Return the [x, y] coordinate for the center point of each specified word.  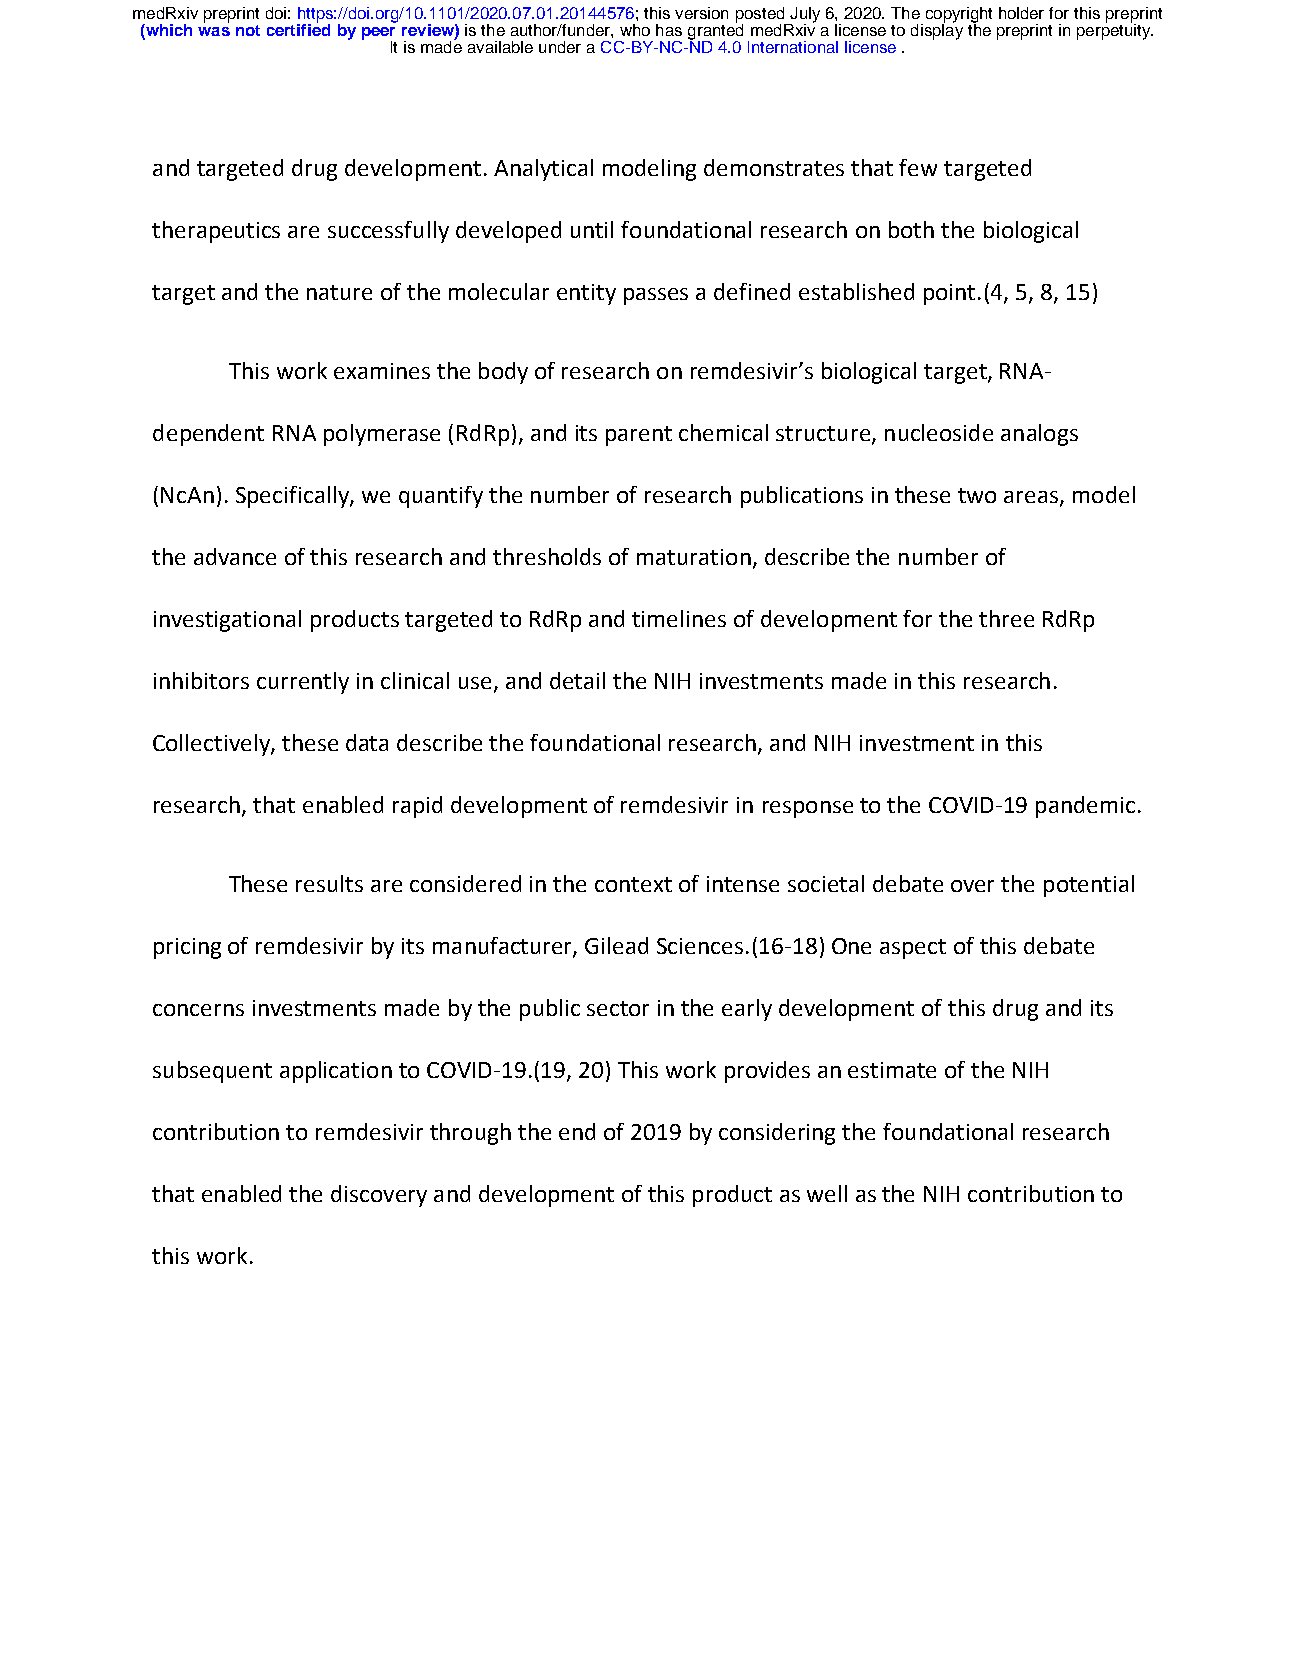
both [911, 229]
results [329, 883]
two [977, 495]
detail [577, 680]
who [635, 30]
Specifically [293, 497]
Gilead [616, 945]
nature [339, 292]
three [1006, 618]
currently [303, 683]
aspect [913, 949]
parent [639, 436]
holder [1021, 13]
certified [298, 28]
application [336, 1072]
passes [656, 296]
